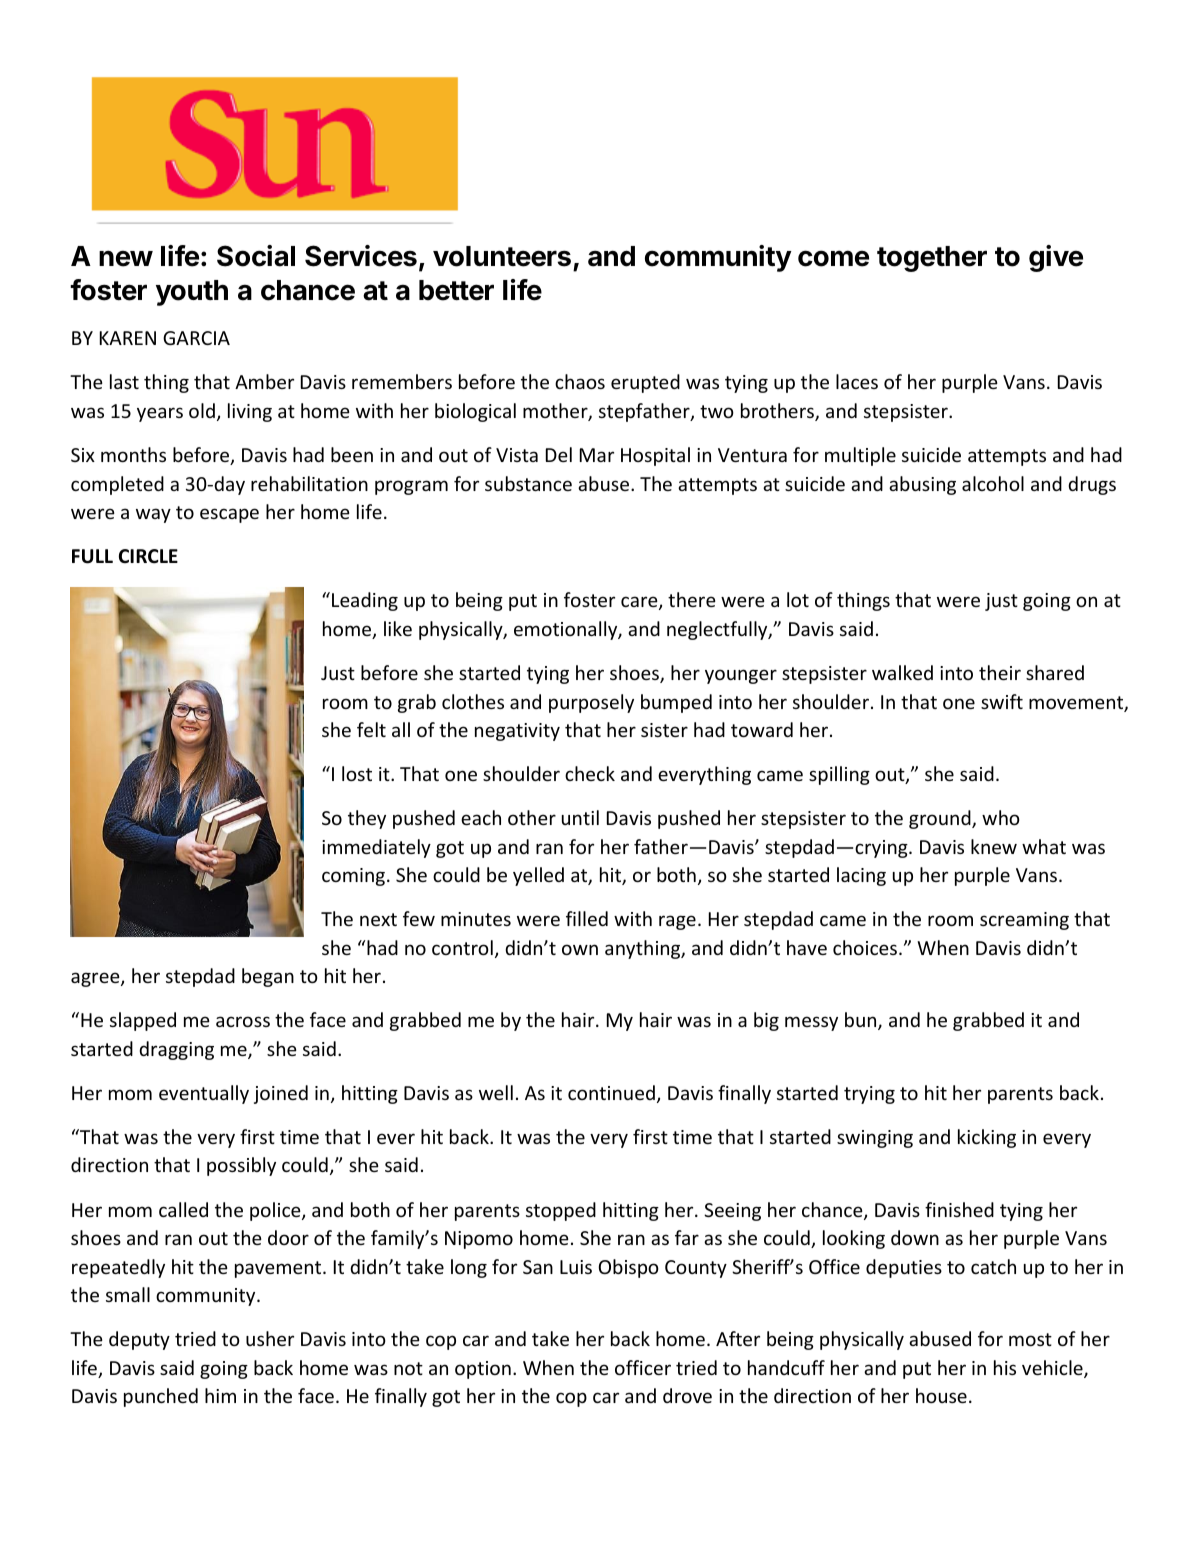 This page has width=1202, height=1555. I want to click on ground, so click(941, 819).
